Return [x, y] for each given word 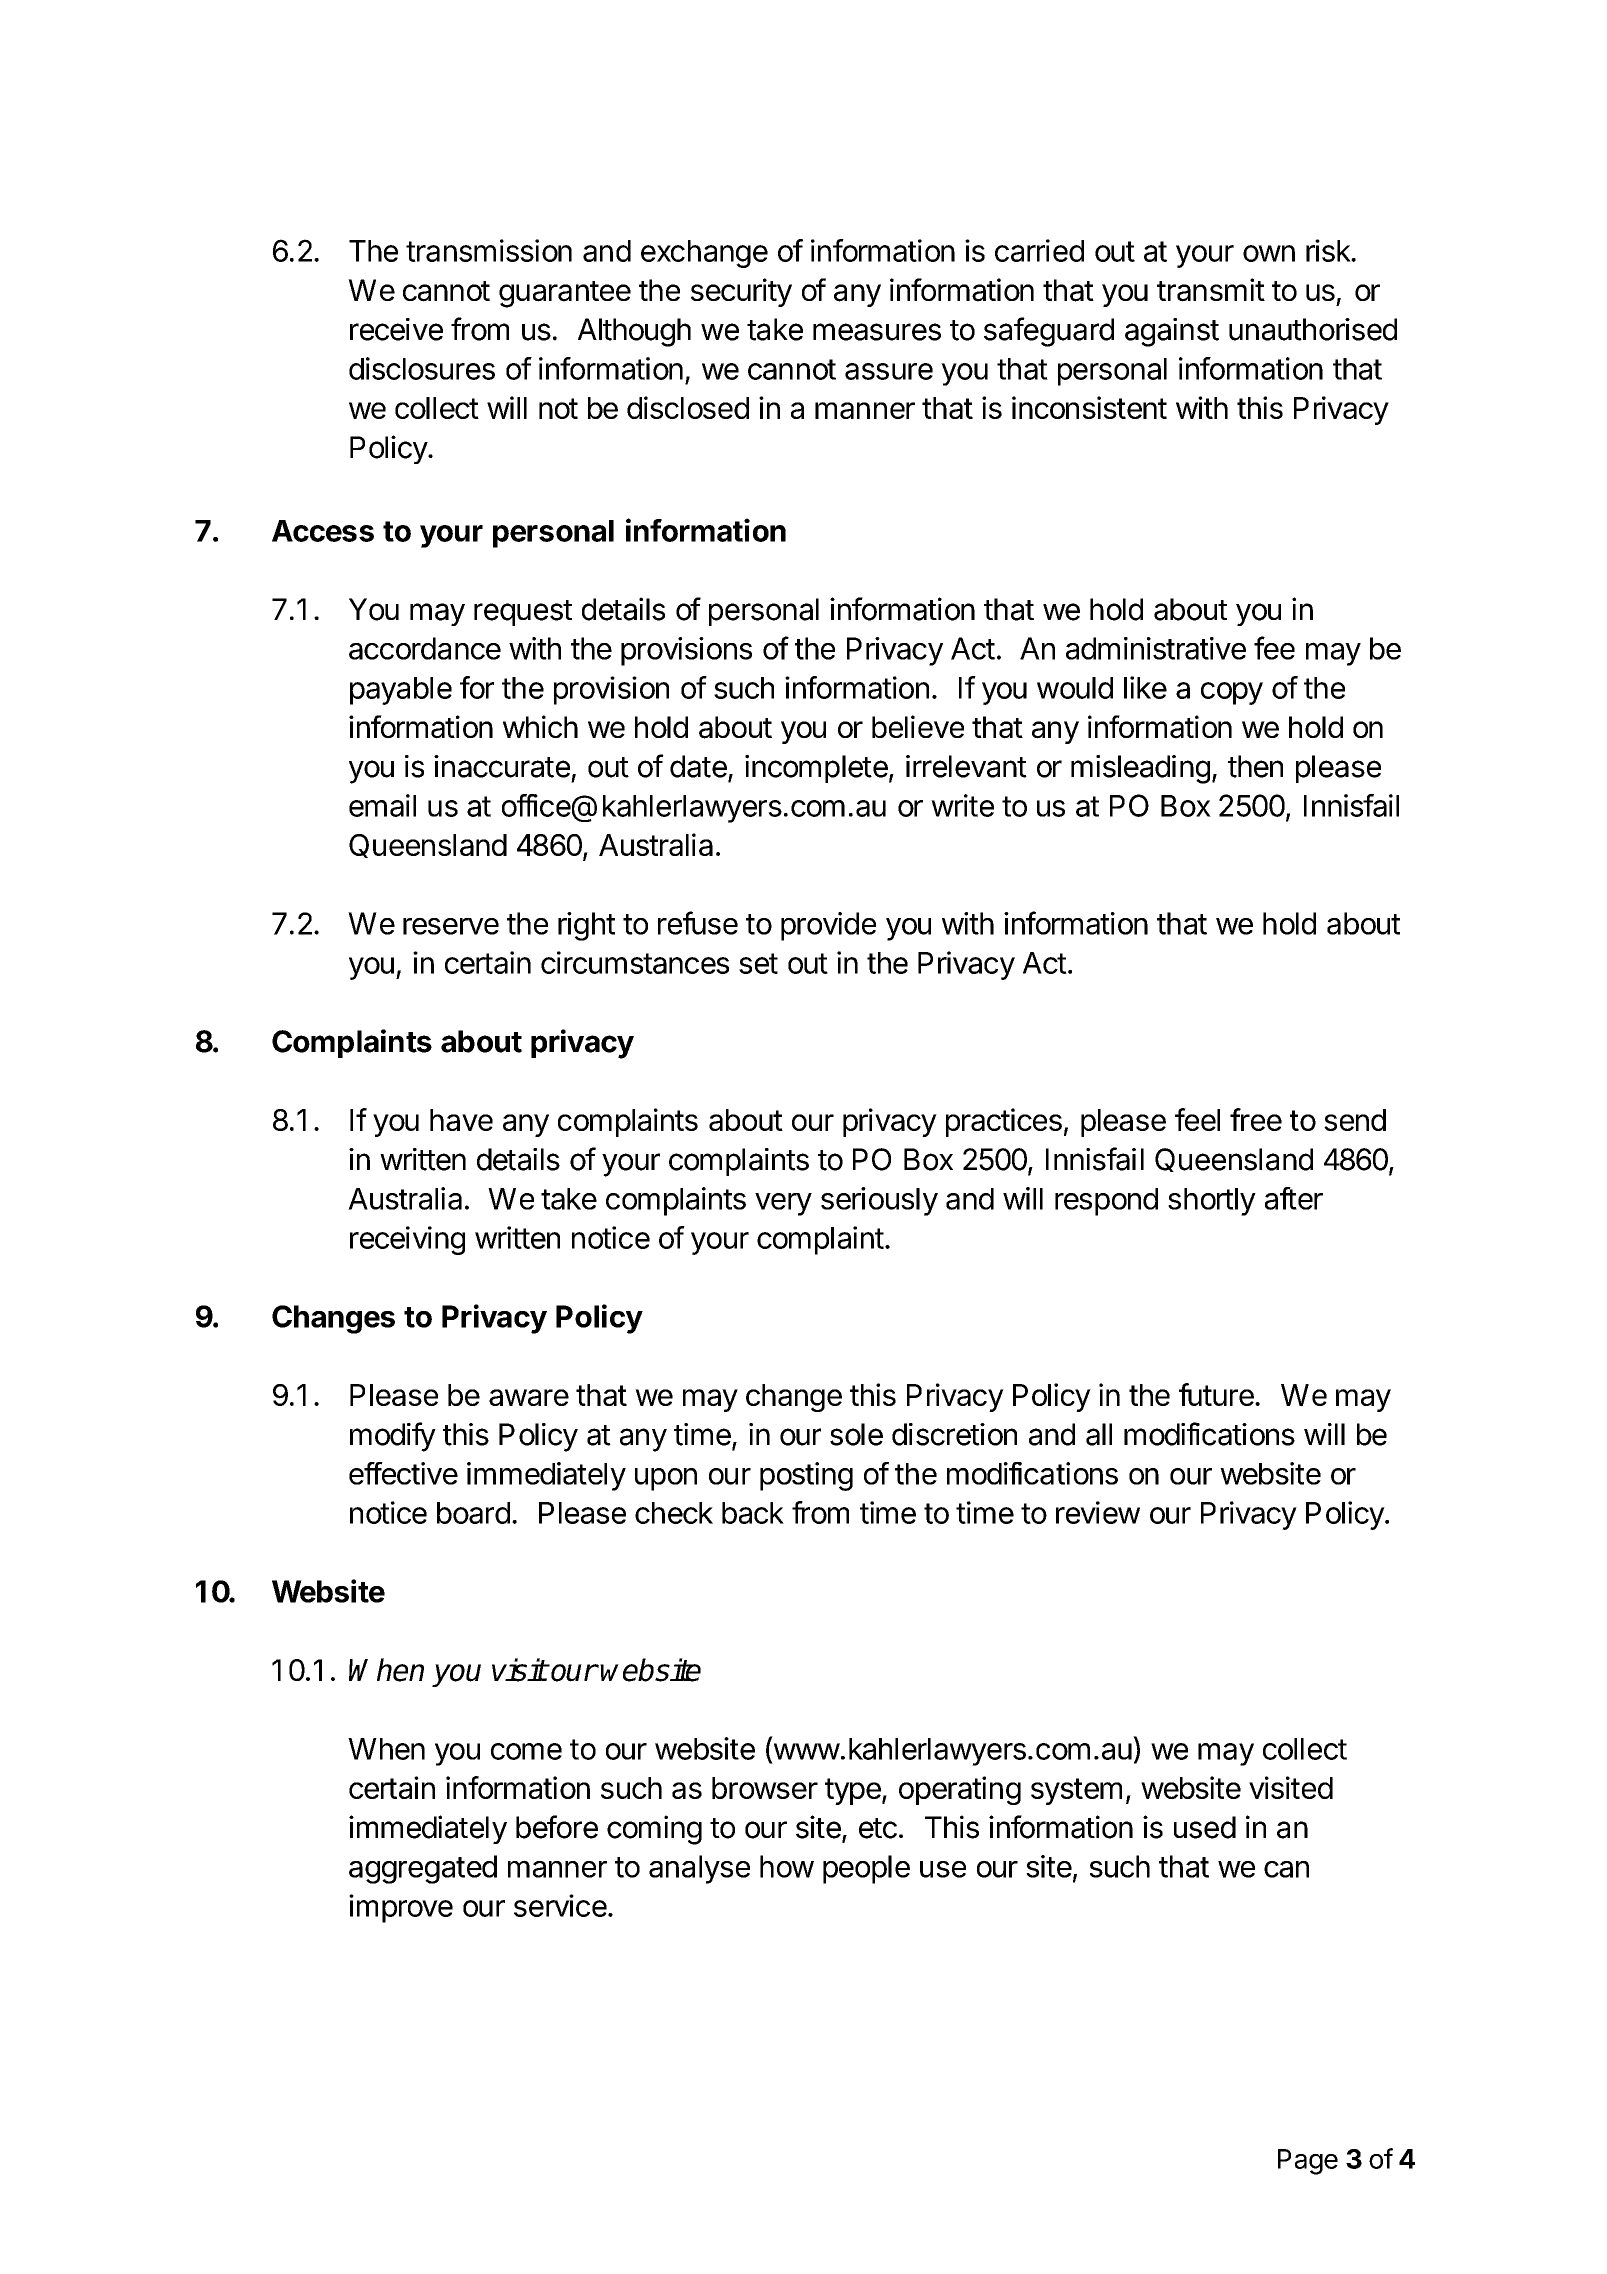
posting [806, 1476]
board [473, 1513]
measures [877, 332]
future [1217, 1394]
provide [828, 926]
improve [401, 1908]
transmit [1211, 290]
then [1255, 766]
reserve [451, 926]
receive [396, 329]
